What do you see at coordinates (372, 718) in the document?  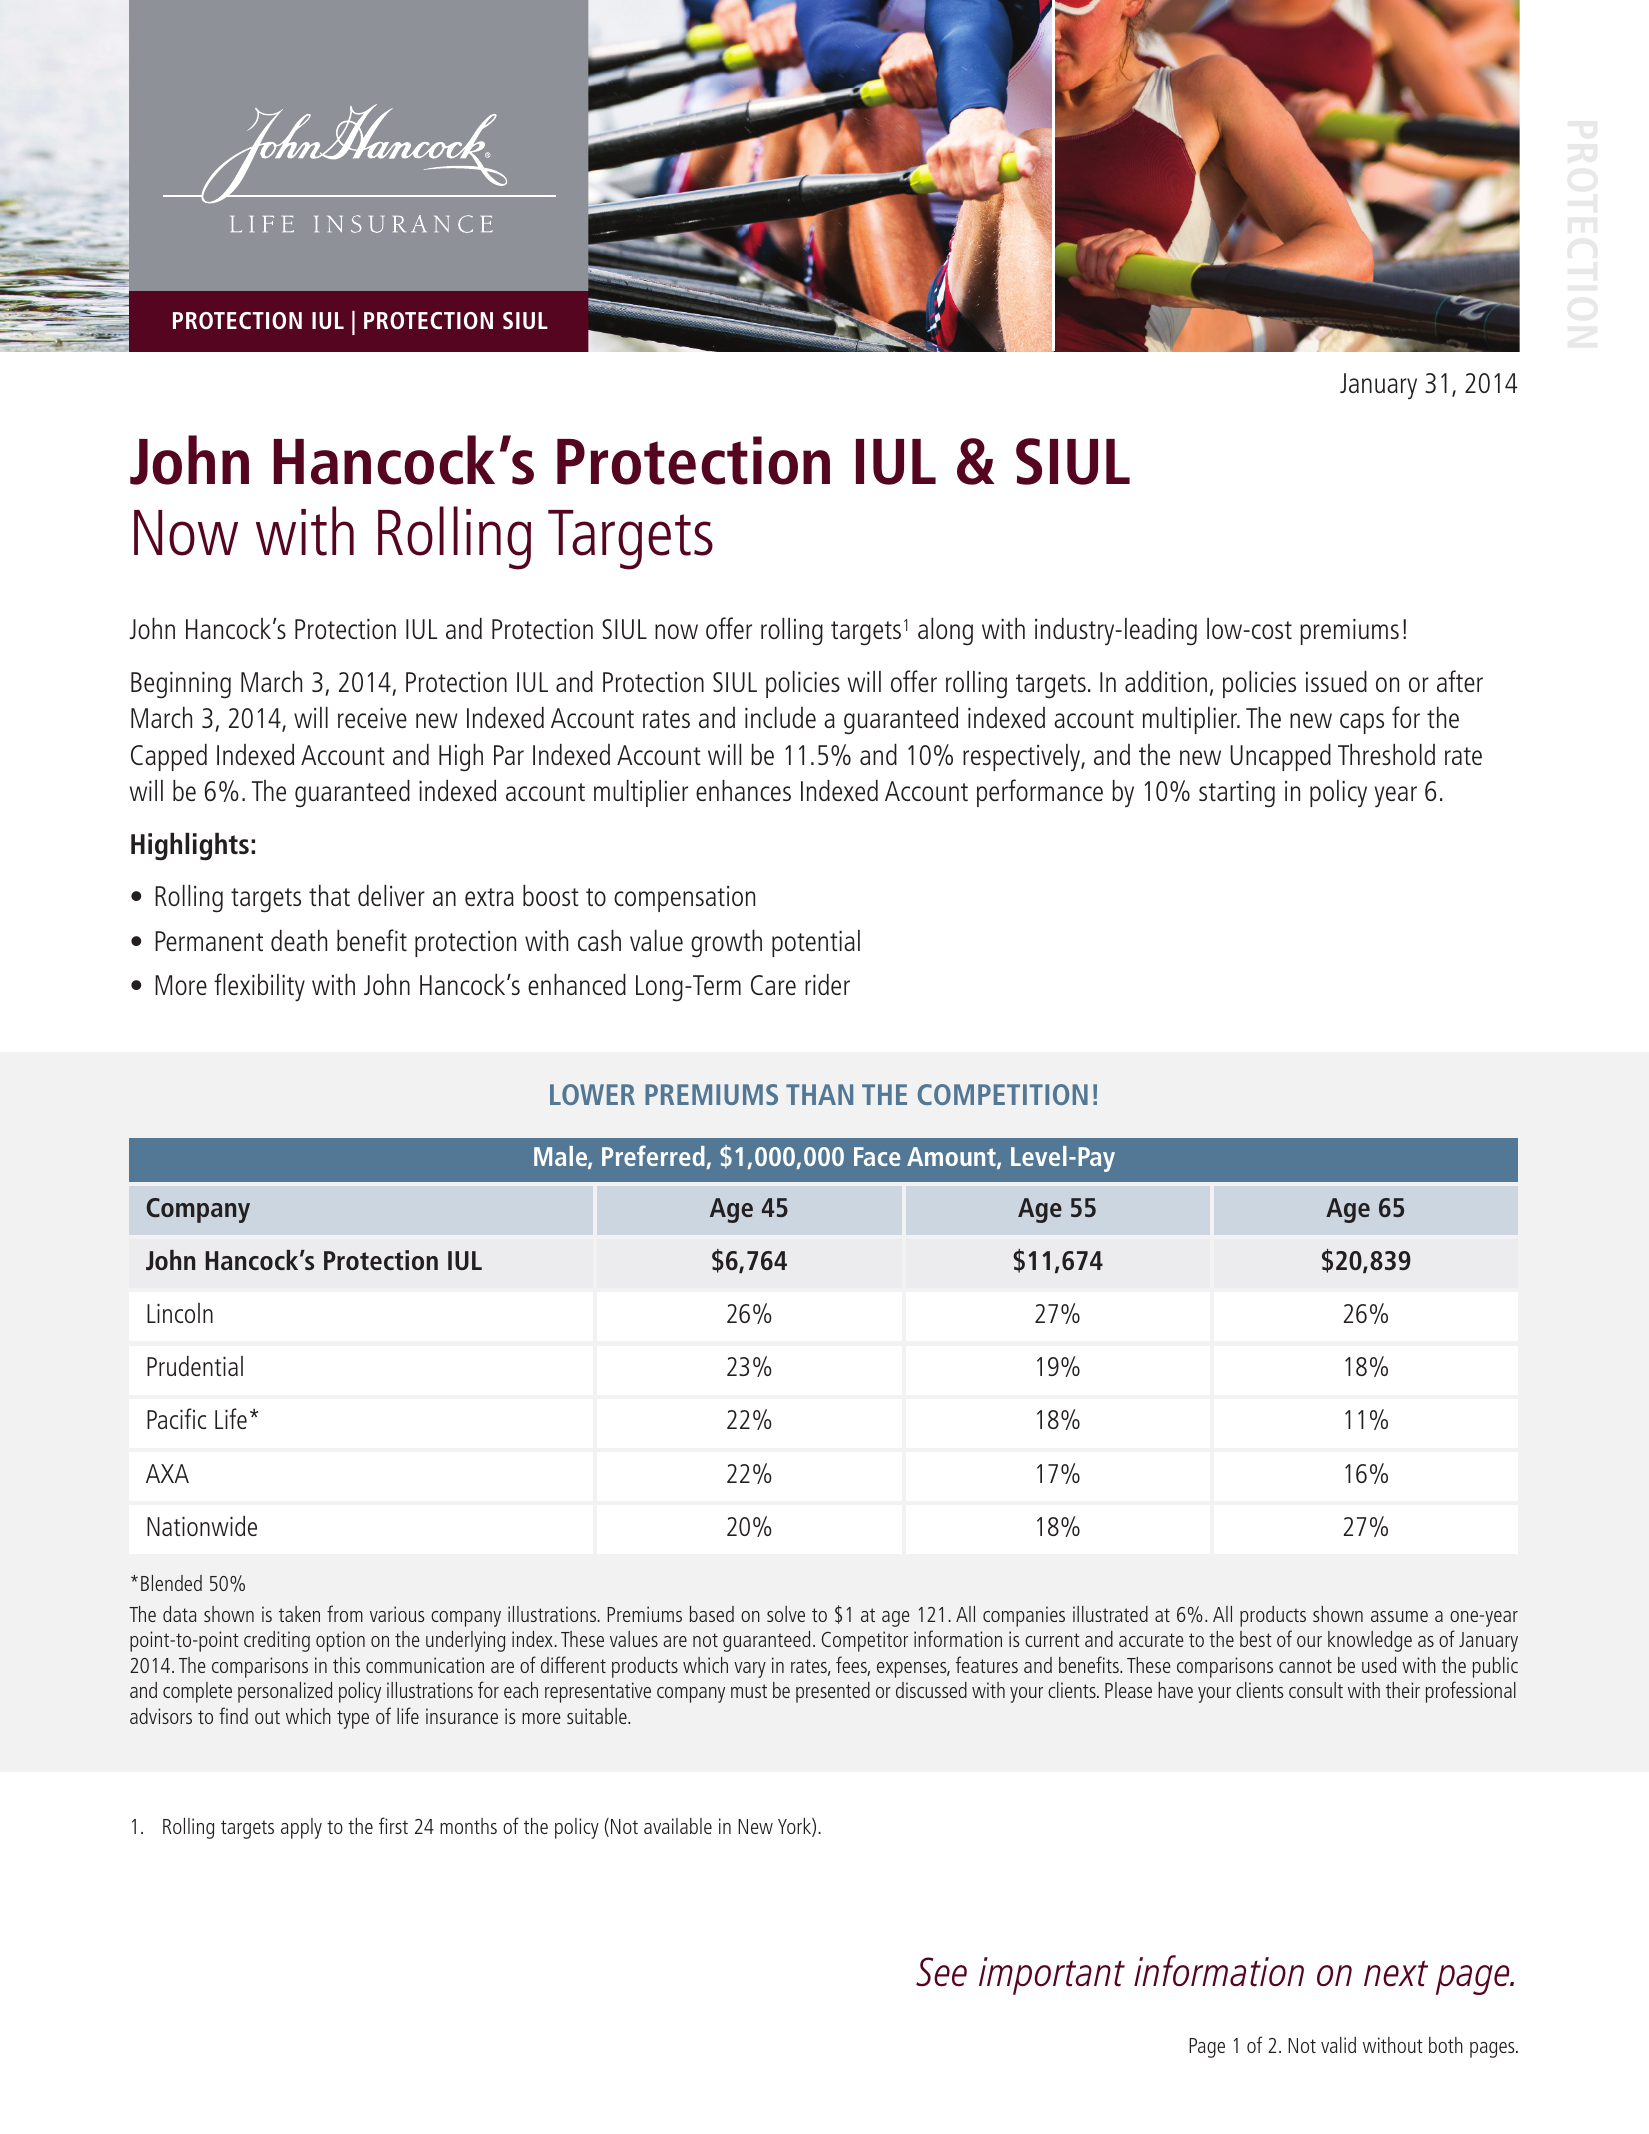 I see `receive` at bounding box center [372, 718].
